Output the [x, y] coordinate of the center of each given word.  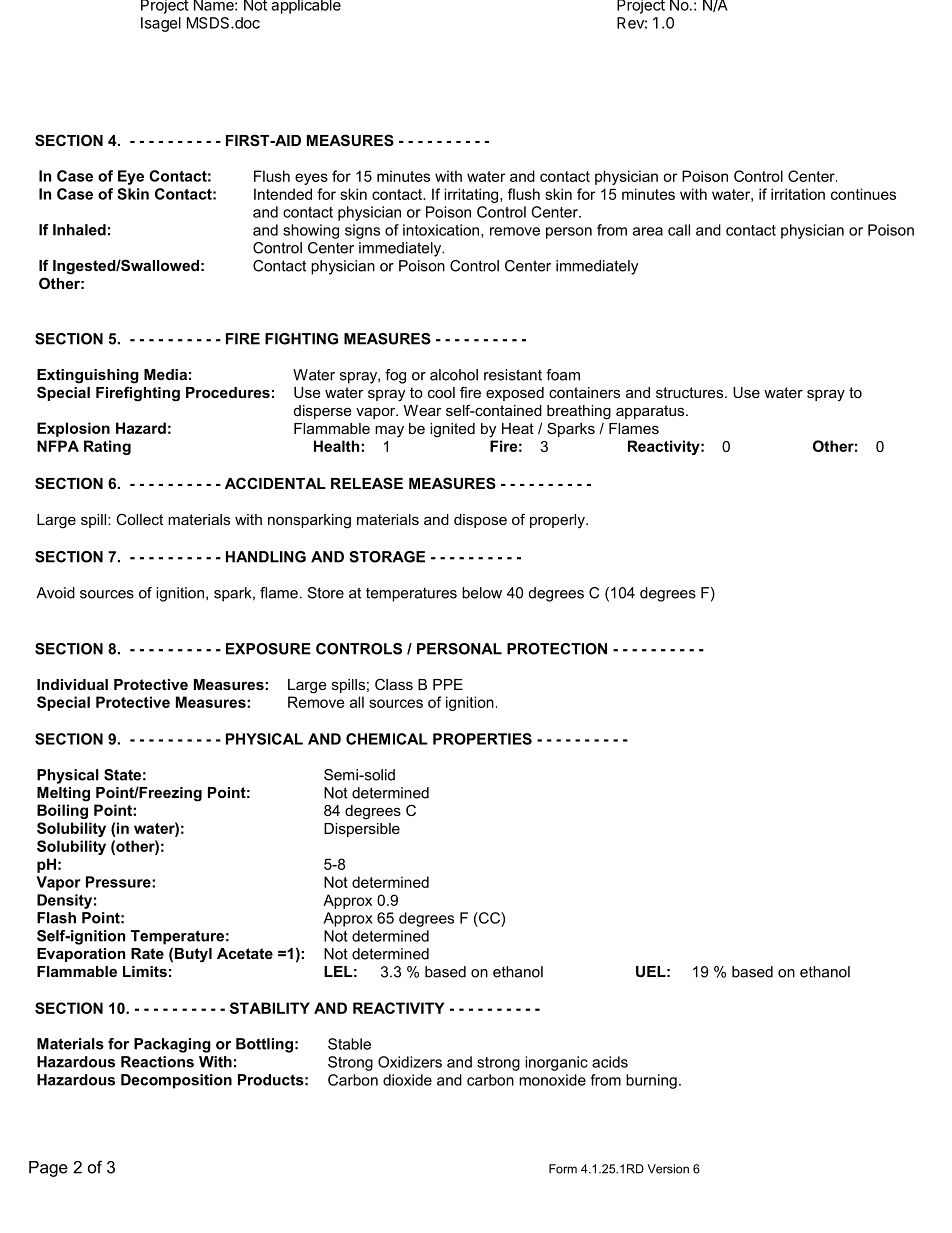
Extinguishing [88, 376]
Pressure [119, 882]
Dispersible [362, 830]
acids [610, 1062]
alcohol [454, 375]
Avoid [55, 593]
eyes [311, 179]
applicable [306, 7]
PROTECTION [557, 649]
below [482, 593]
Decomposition [176, 1081]
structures [691, 392]
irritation [798, 194]
